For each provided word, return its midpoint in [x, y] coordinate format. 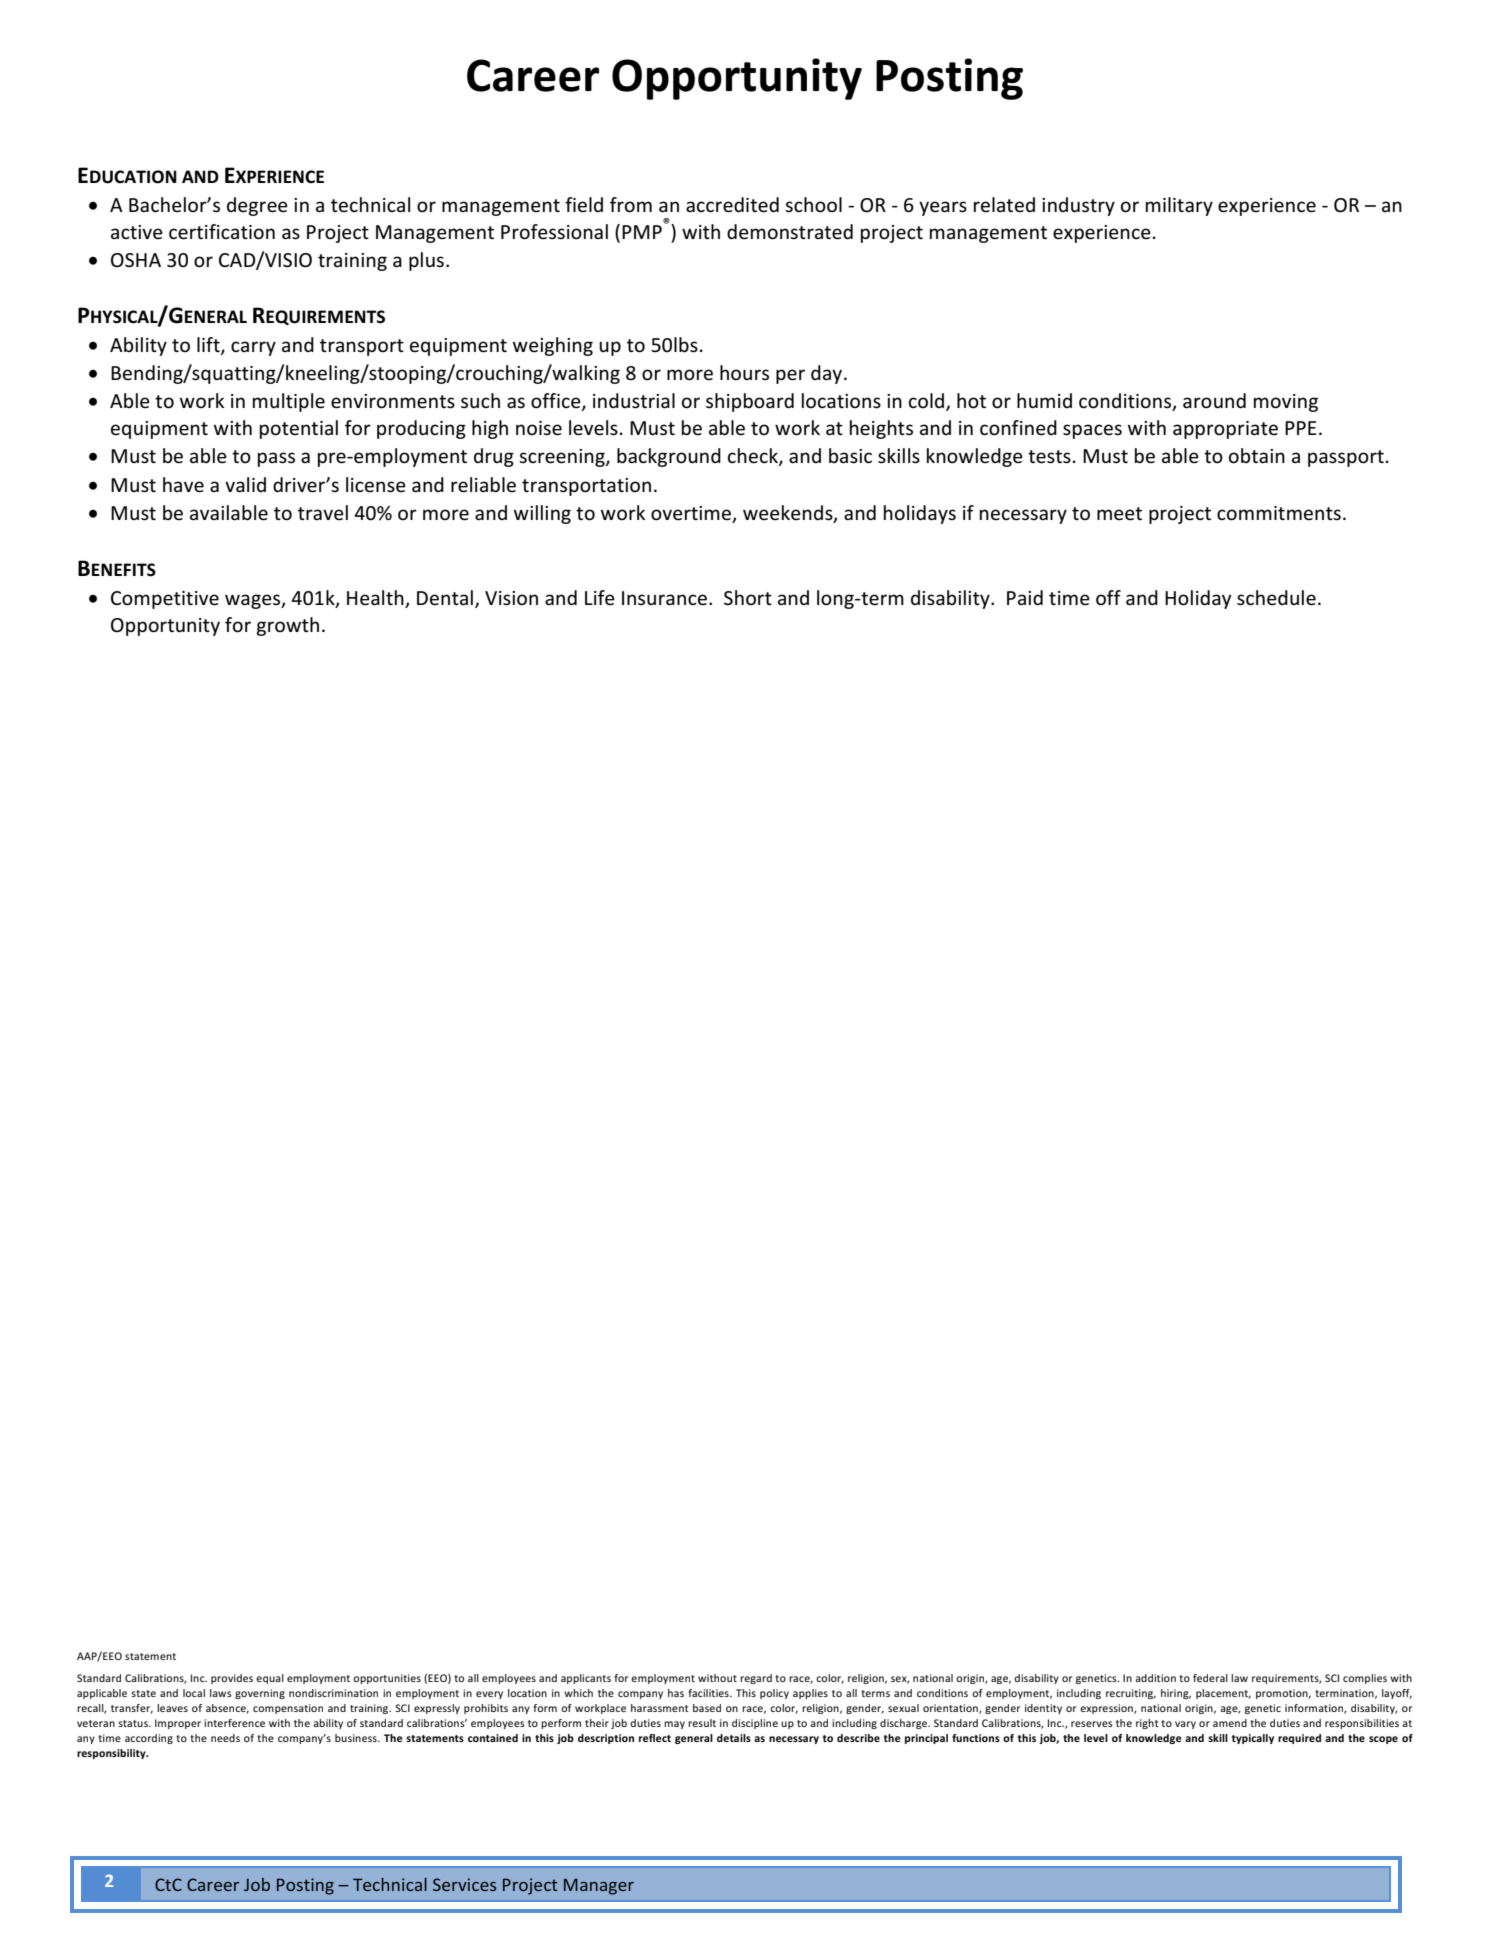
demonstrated [790, 232]
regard [756, 1679]
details [734, 1738]
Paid [1025, 597]
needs [225, 1738]
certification [222, 232]
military [1179, 206]
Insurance [664, 598]
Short [748, 598]
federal [1210, 1678]
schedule [1276, 598]
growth [287, 626]
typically [1253, 1739]
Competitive [165, 600]
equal [270, 1679]
